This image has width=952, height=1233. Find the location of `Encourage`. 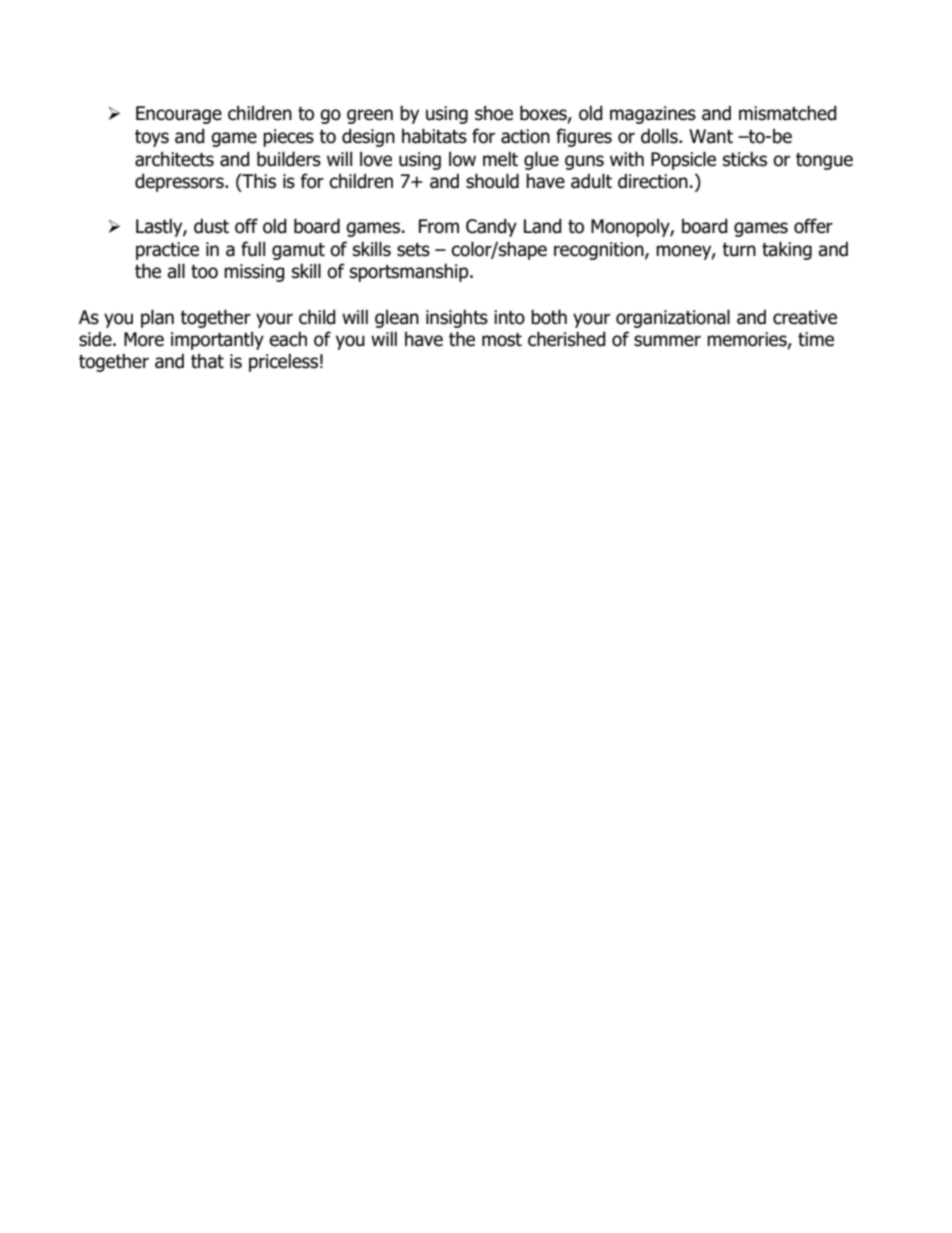

Encourage is located at coordinates (179, 115).
